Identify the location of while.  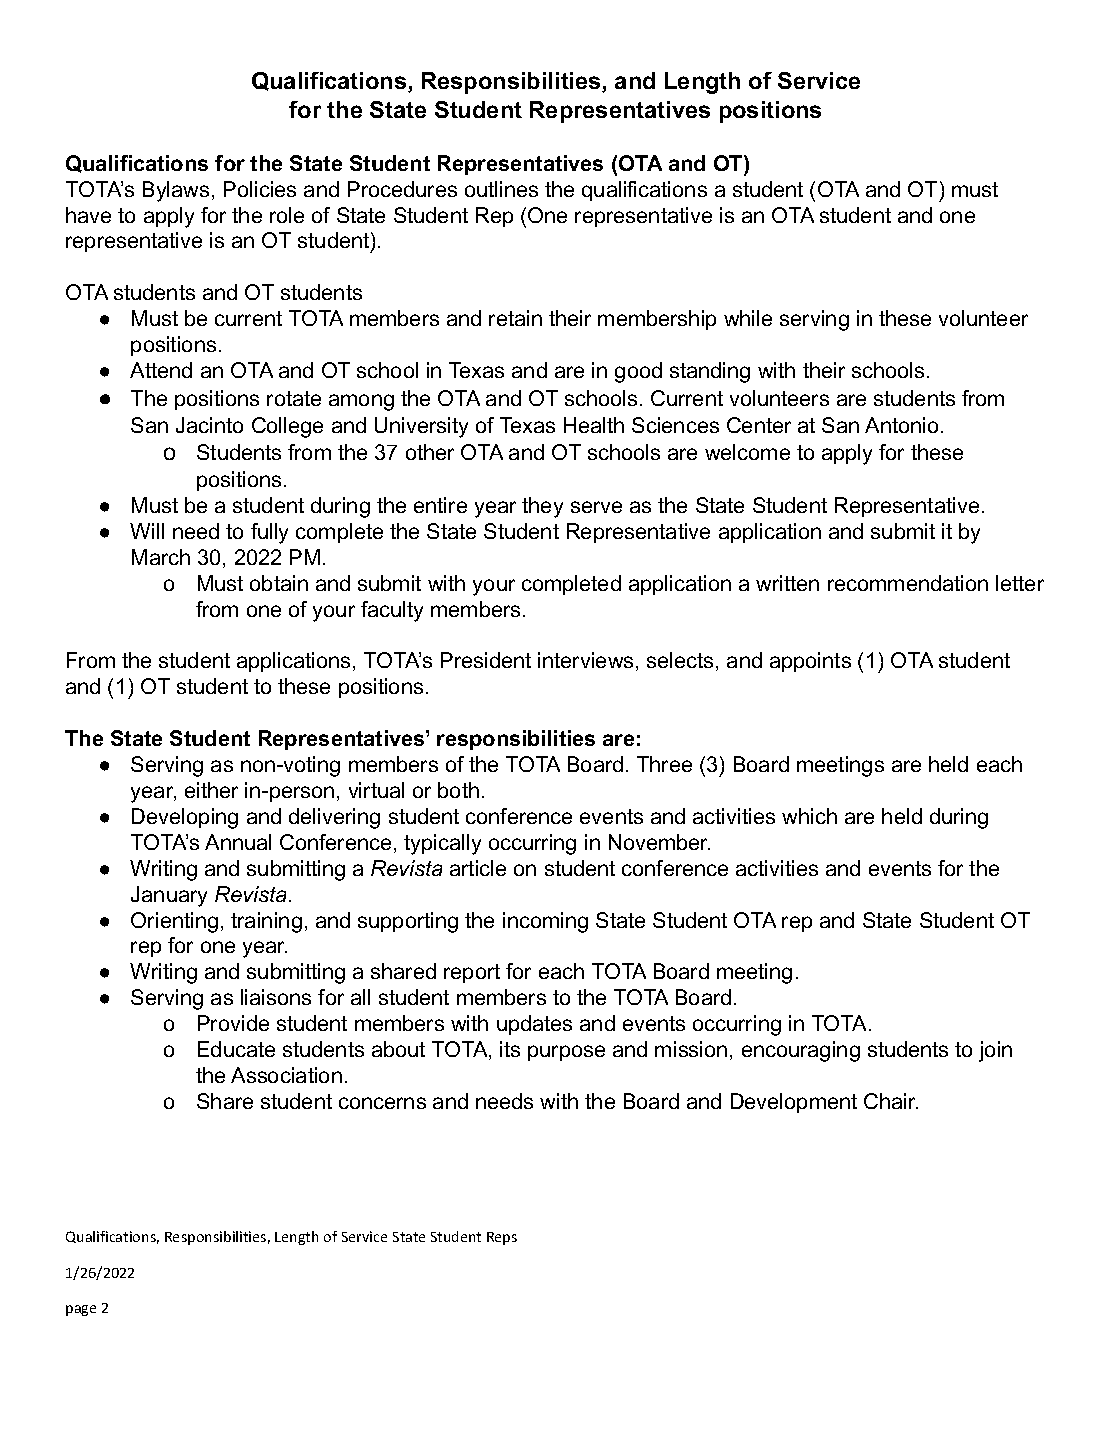
(748, 318).
